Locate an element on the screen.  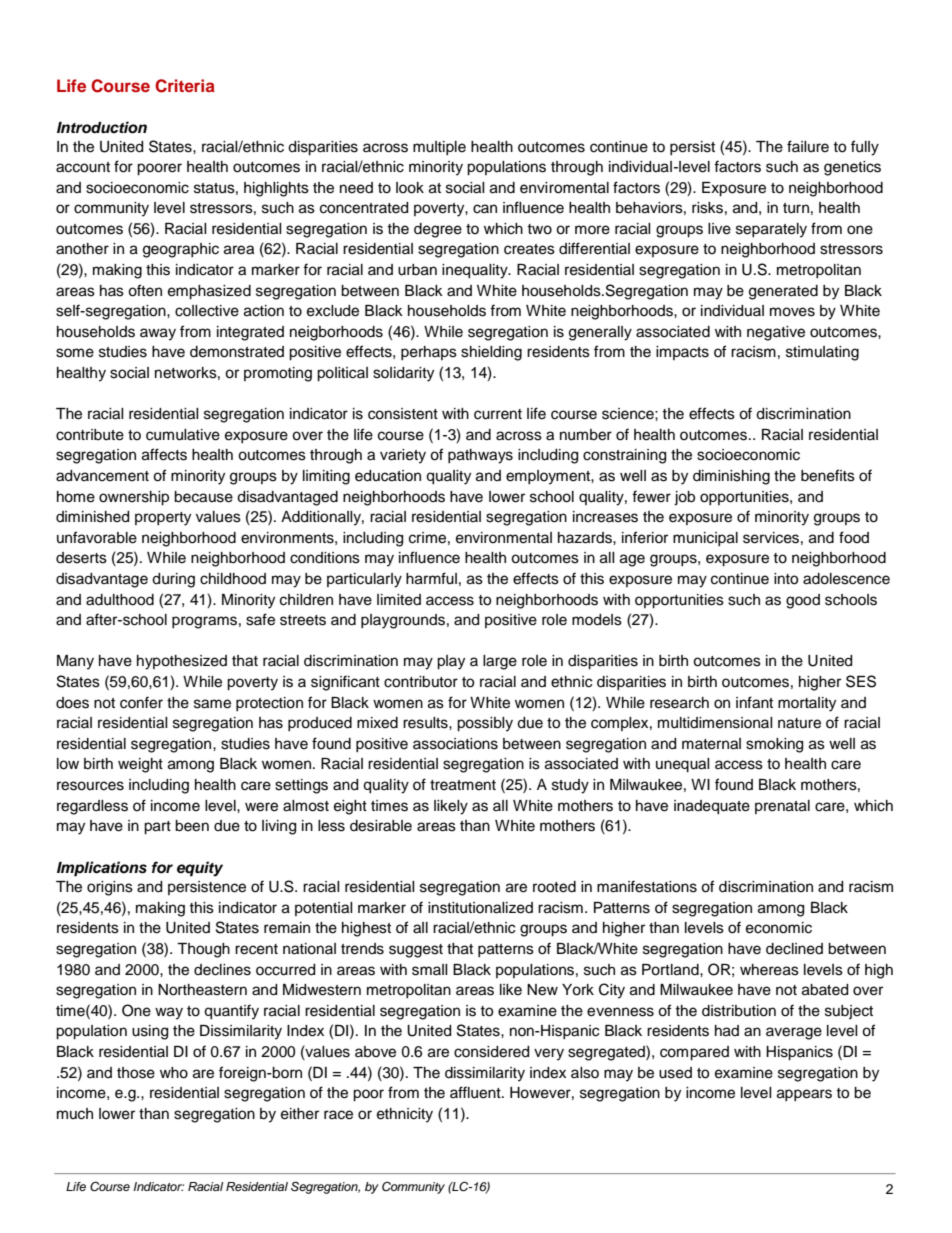
affluent is located at coordinates (476, 1092).
